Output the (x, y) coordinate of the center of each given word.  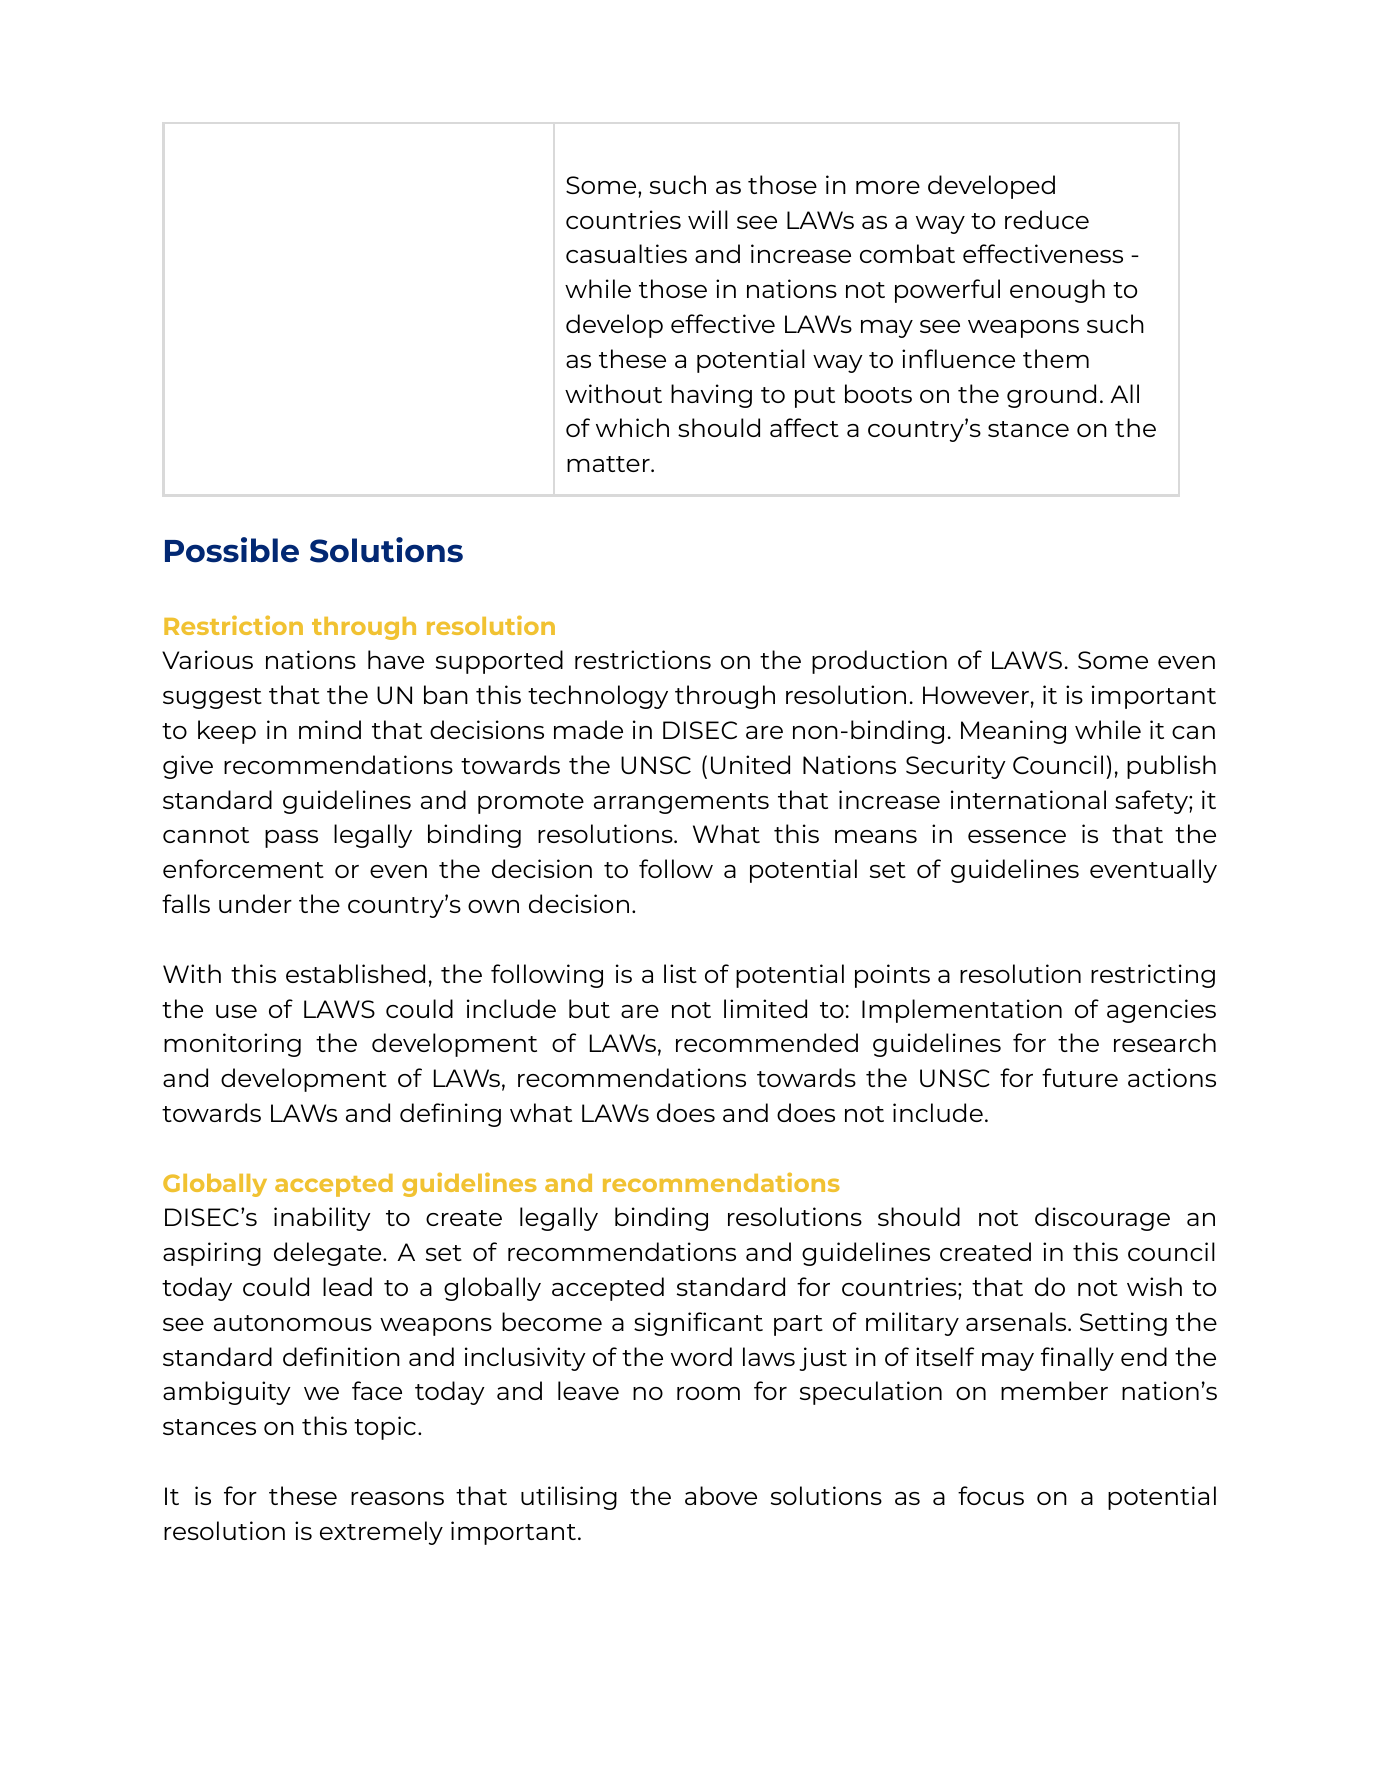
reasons (397, 1498)
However (976, 695)
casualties (626, 253)
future (1080, 1077)
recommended (767, 1042)
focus (991, 1495)
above (721, 1495)
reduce (1047, 219)
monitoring (232, 1045)
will (708, 219)
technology (598, 697)
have (396, 659)
